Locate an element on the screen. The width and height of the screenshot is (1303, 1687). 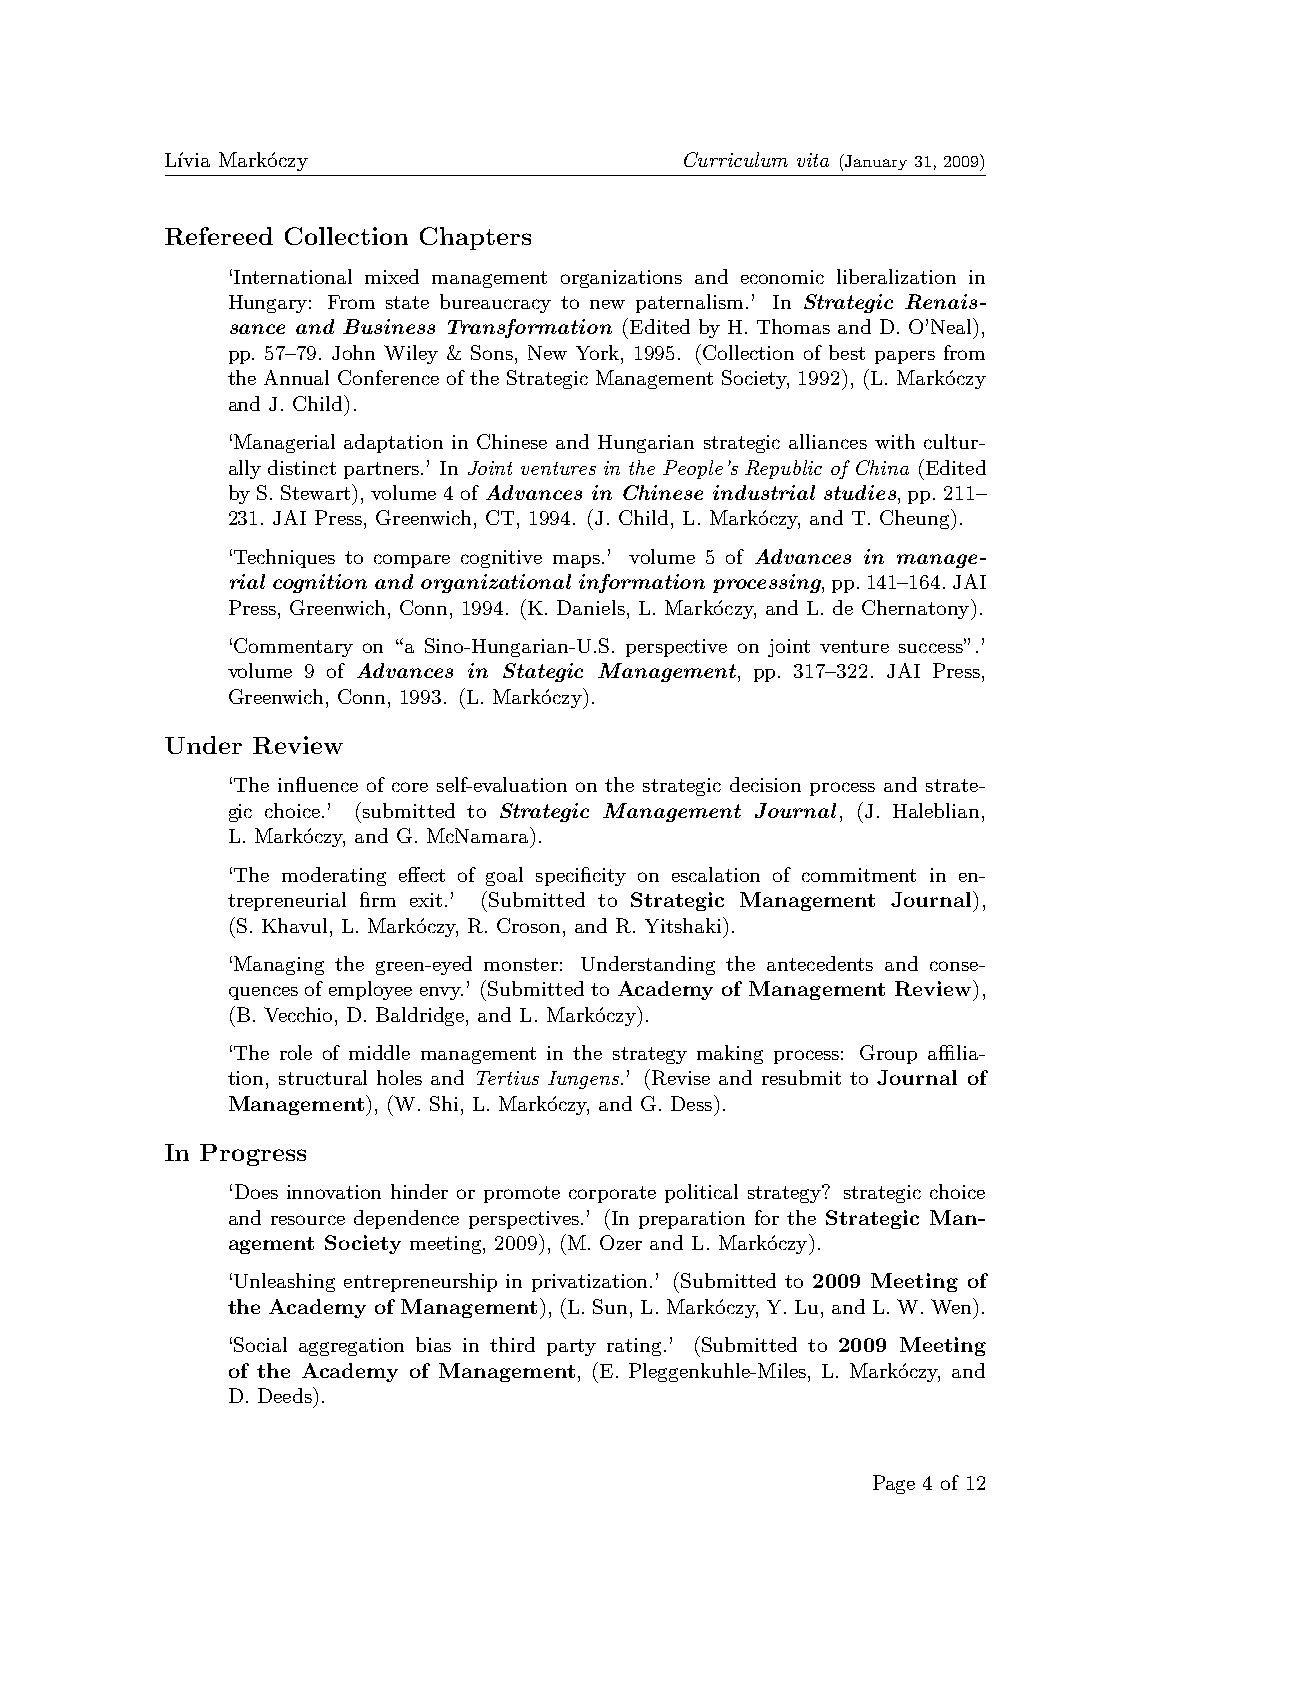
January is located at coordinates (875, 162).
